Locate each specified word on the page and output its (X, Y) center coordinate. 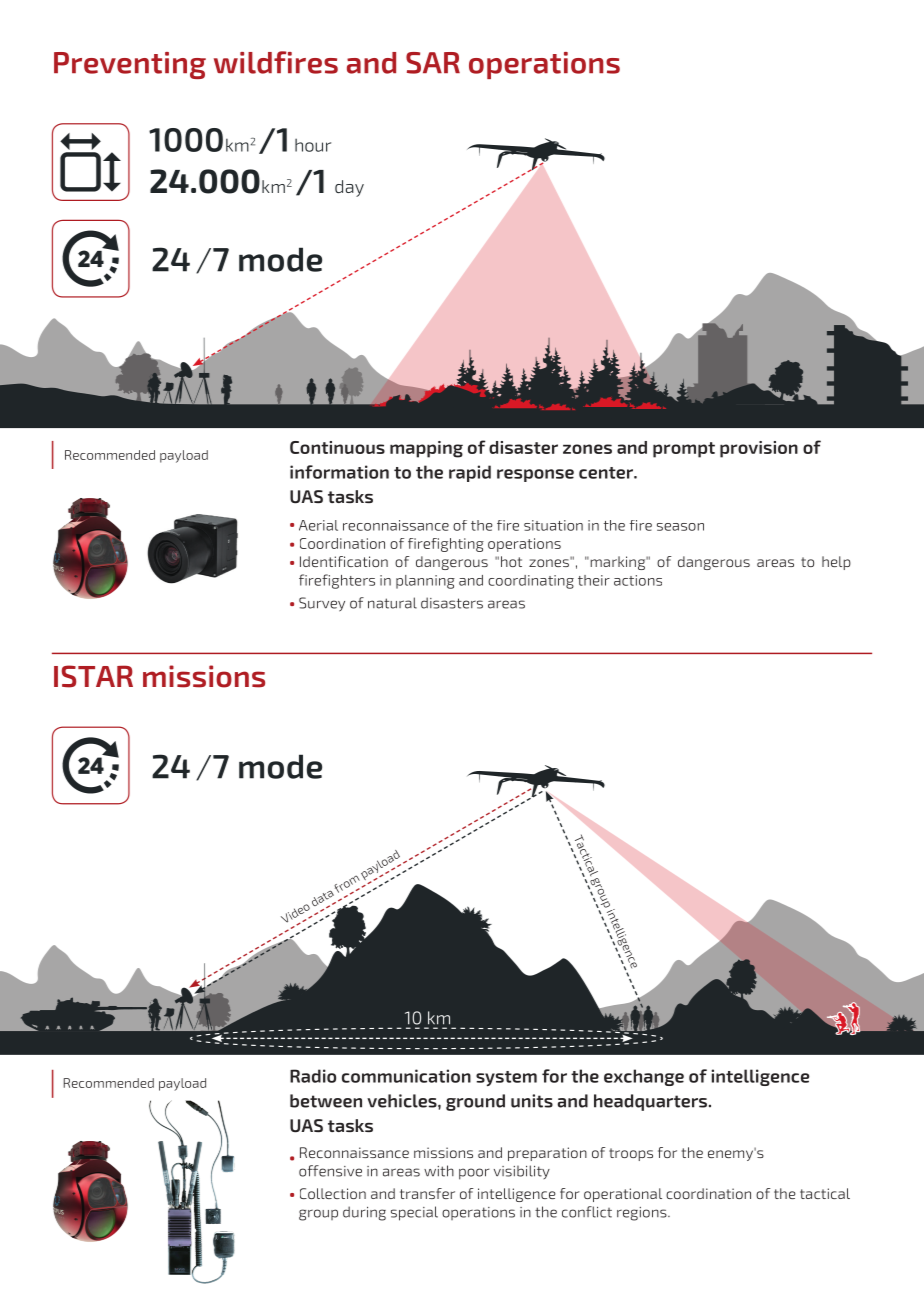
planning (425, 582)
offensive (330, 1171)
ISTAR (93, 676)
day (349, 188)
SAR (433, 63)
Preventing (130, 65)
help (836, 563)
